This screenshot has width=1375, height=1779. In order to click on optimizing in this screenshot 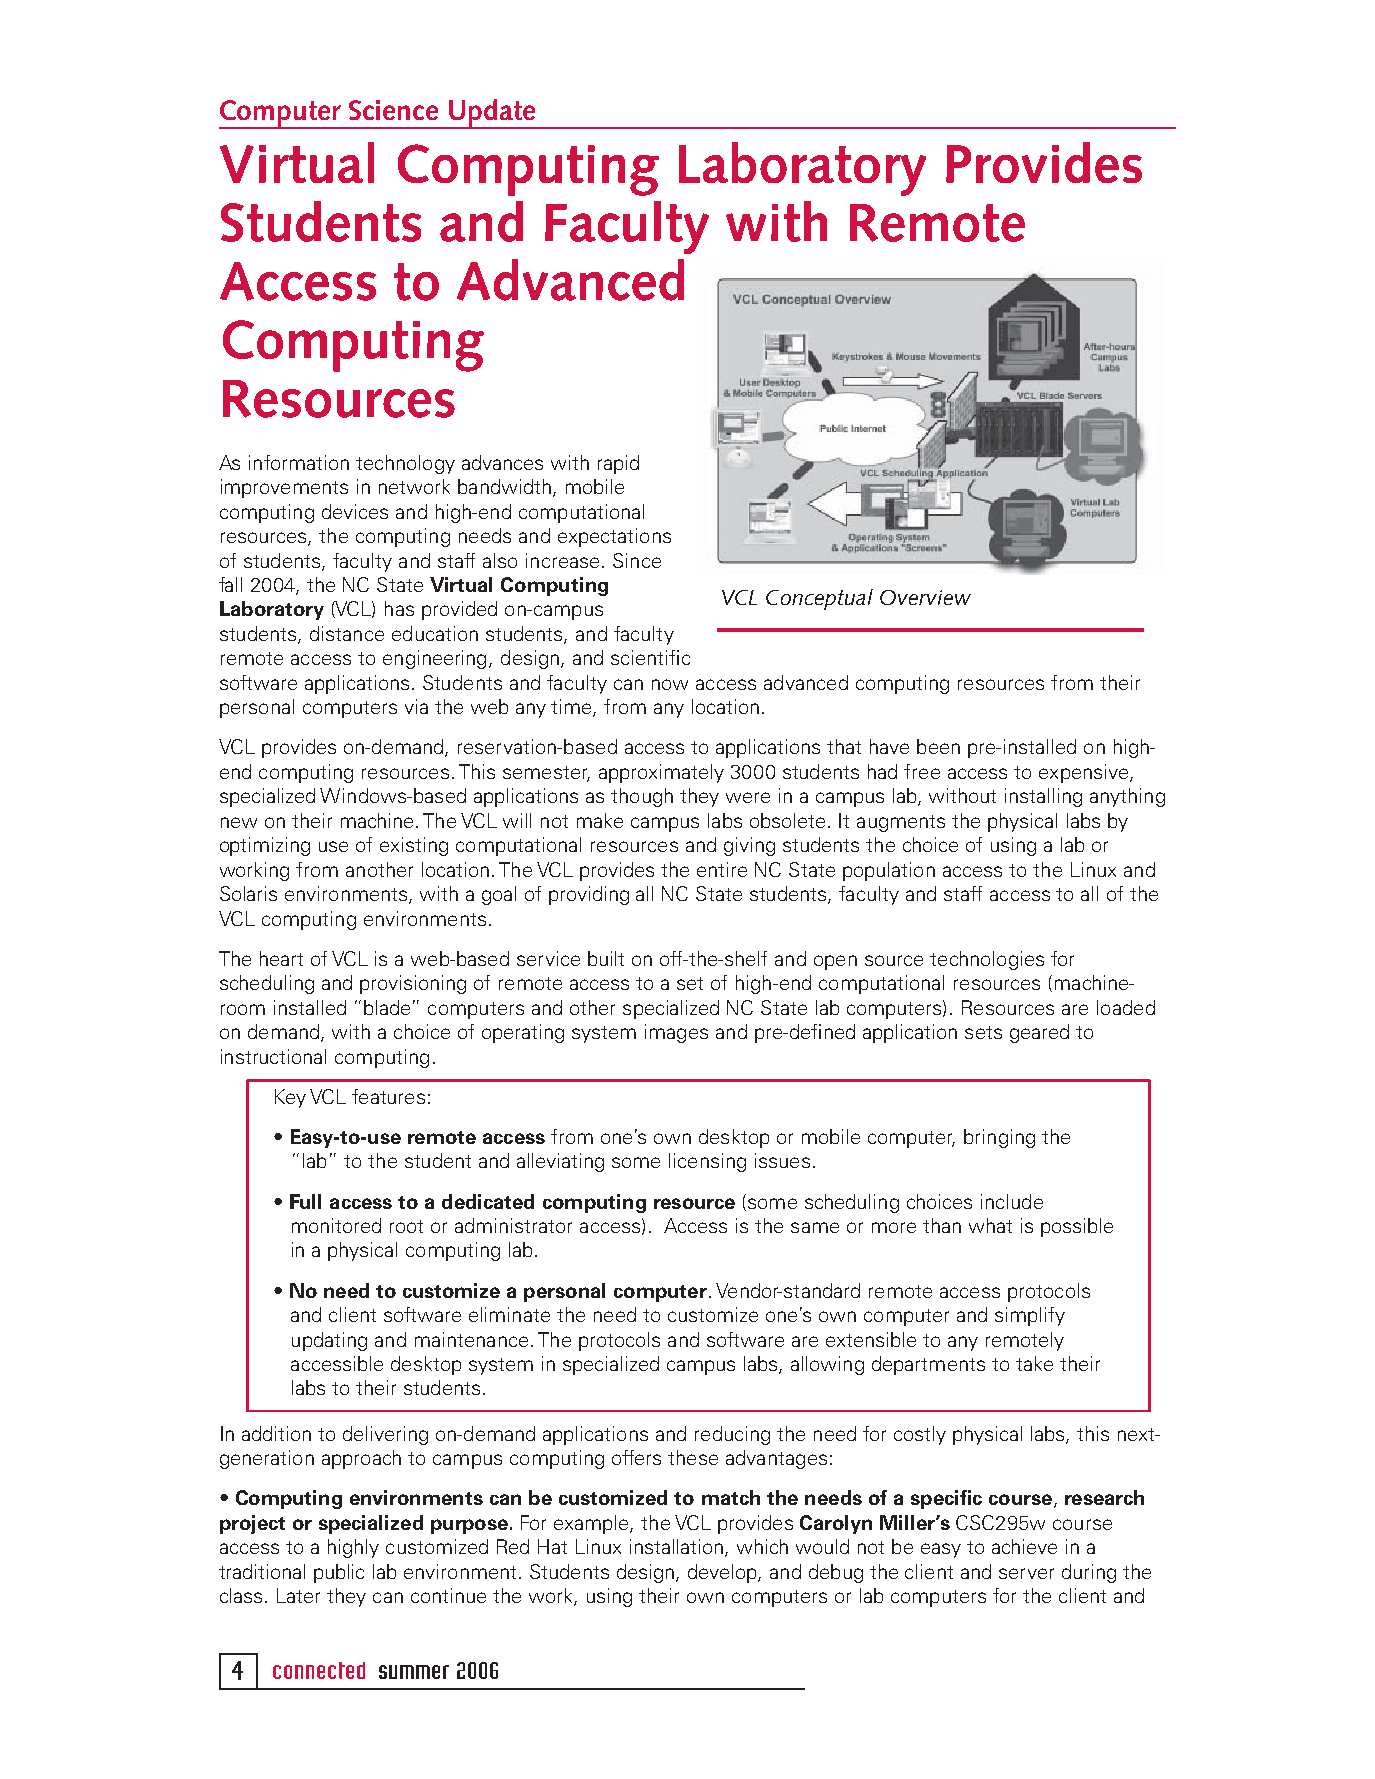, I will do `click(265, 846)`.
